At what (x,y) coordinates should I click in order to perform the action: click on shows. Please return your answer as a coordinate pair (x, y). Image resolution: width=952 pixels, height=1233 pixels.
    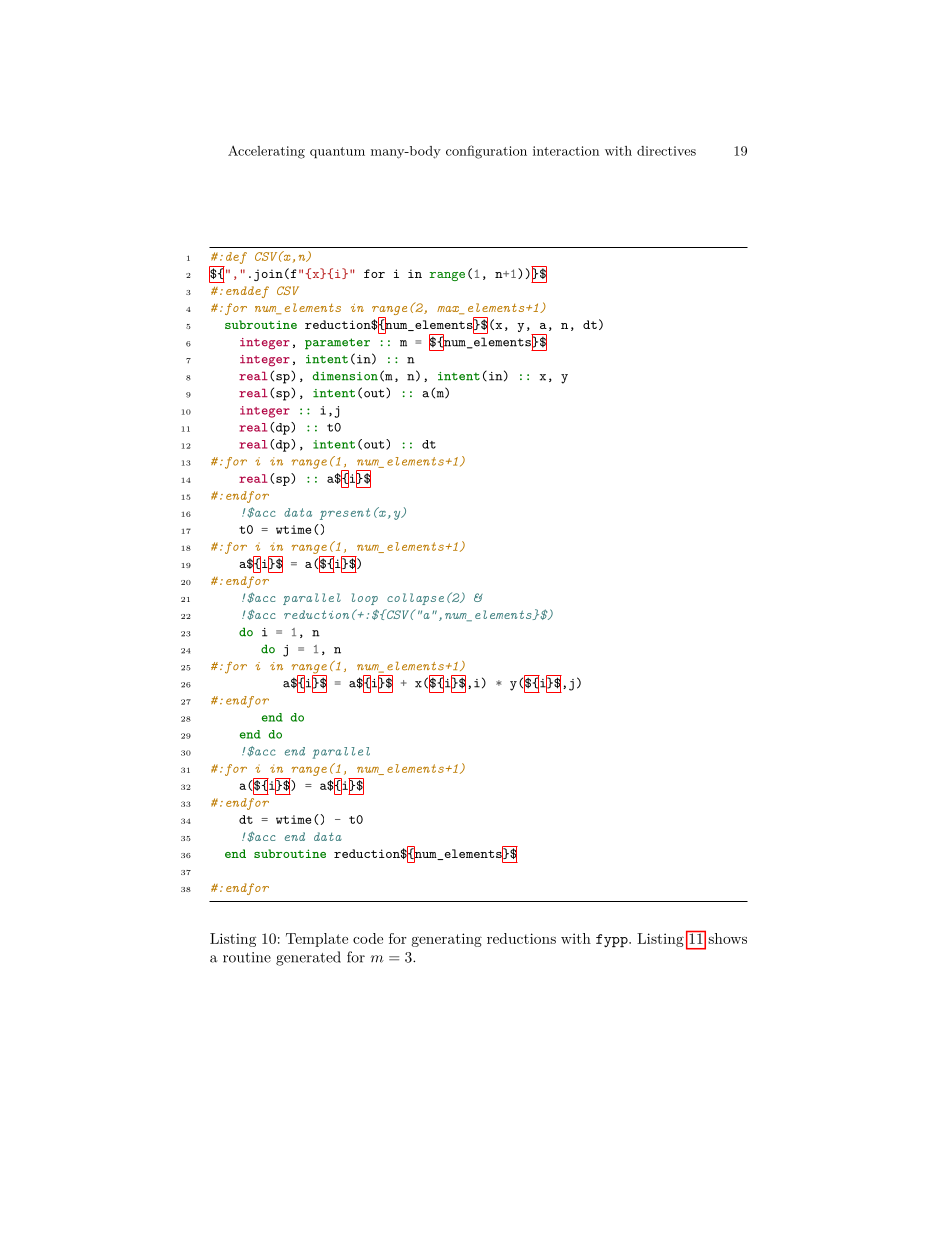
    Looking at the image, I should click on (727, 938).
